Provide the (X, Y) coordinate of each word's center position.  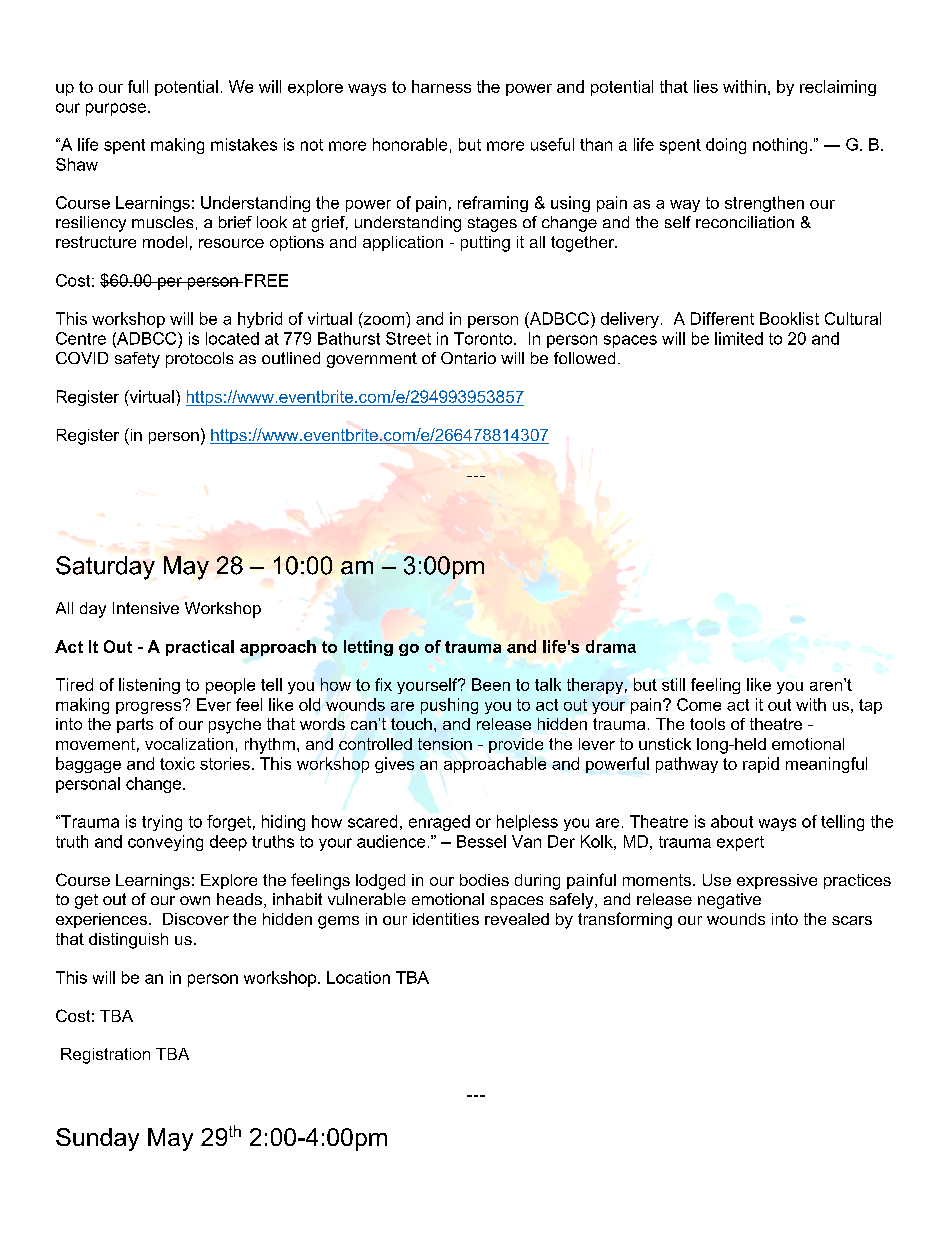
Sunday (97, 1139)
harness (441, 86)
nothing (780, 146)
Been (491, 684)
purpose (116, 109)
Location (358, 977)
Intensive (146, 608)
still (673, 684)
